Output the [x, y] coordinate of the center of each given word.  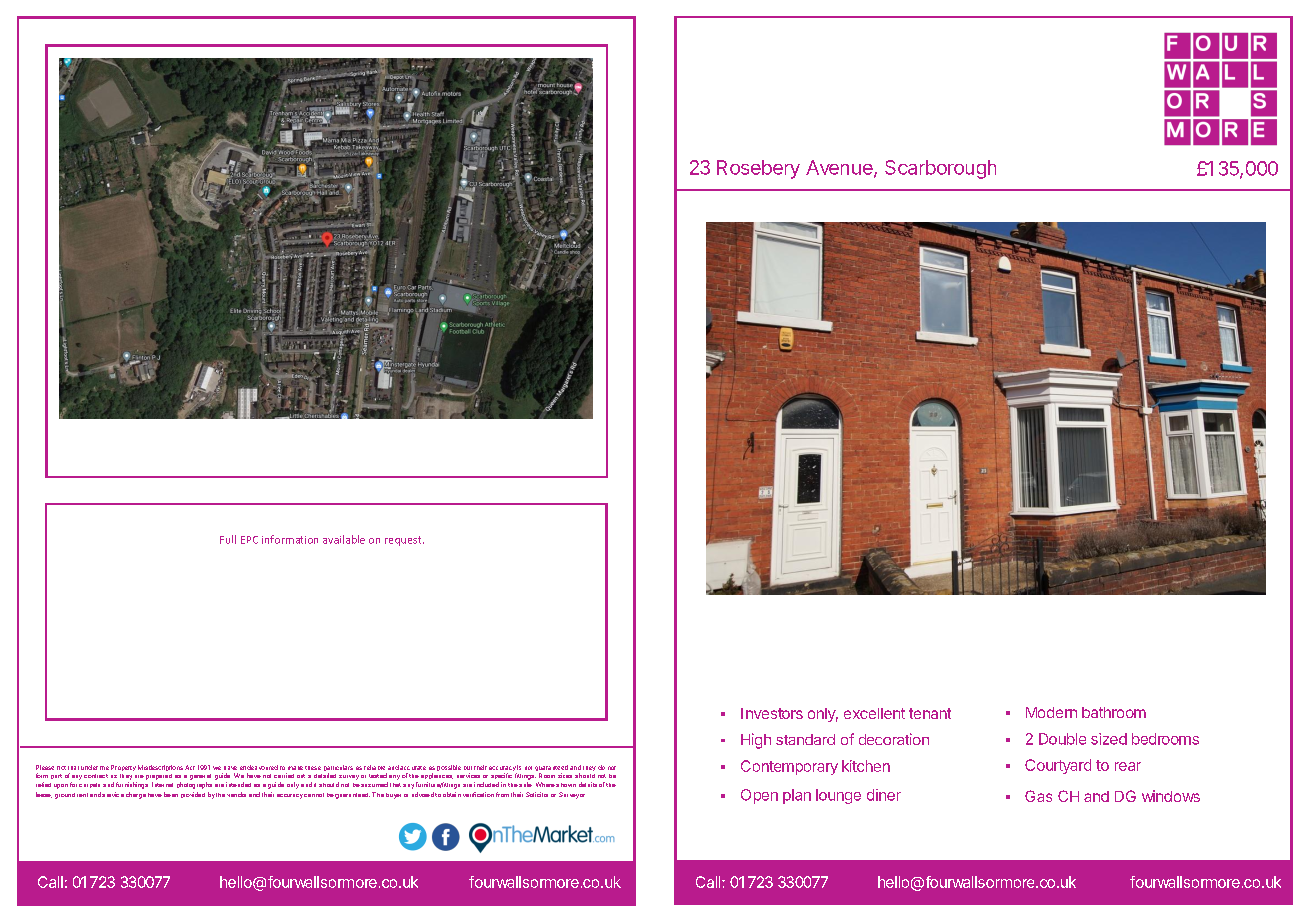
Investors [772, 713]
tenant [930, 713]
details [588, 784]
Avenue [840, 168]
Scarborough [940, 169]
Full [228, 539]
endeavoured [259, 767]
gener [197, 777]
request [404, 541]
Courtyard [1058, 766]
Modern [1051, 712]
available [344, 539]
